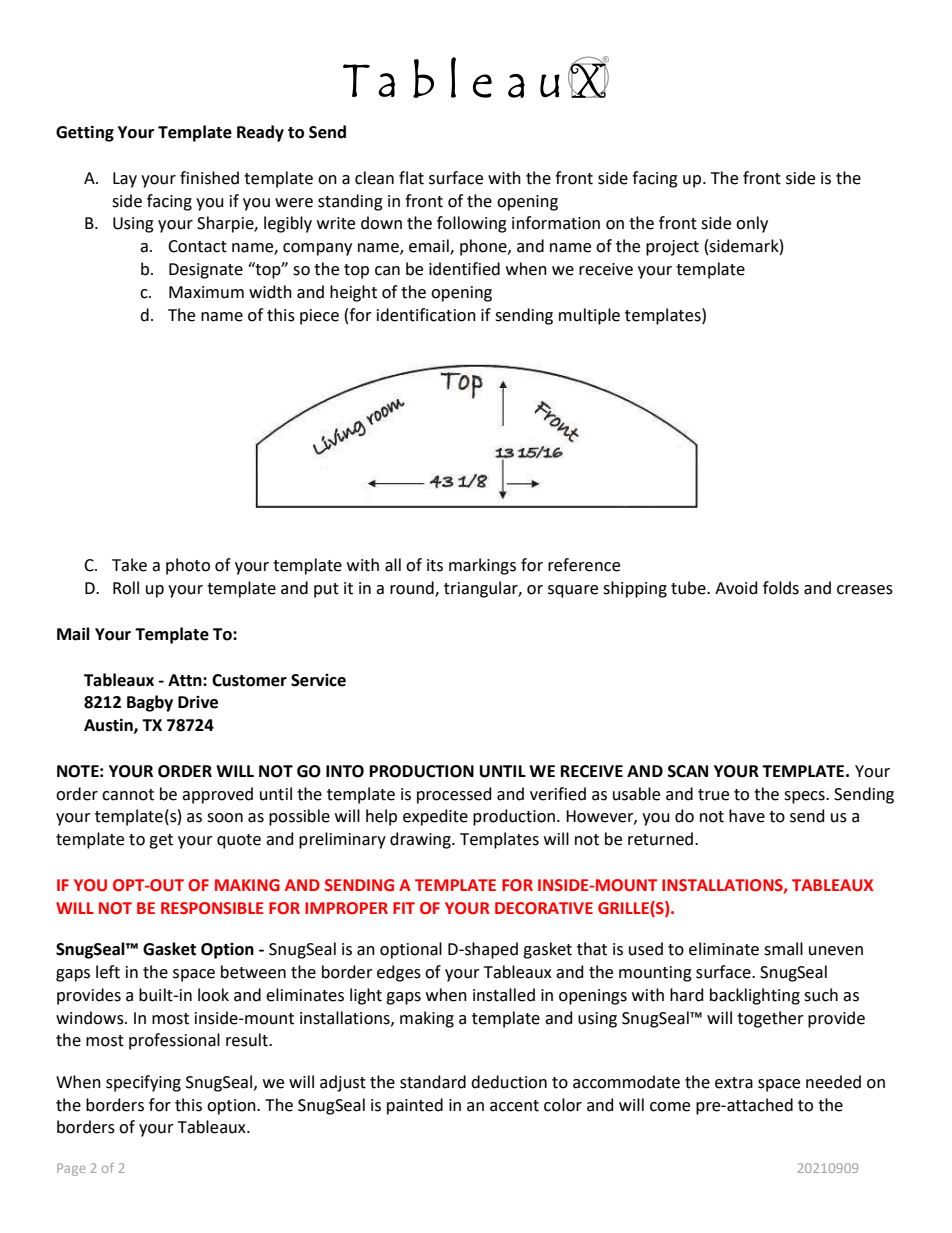  What do you see at coordinates (454, 795) in the screenshot?
I see `processed` at bounding box center [454, 795].
